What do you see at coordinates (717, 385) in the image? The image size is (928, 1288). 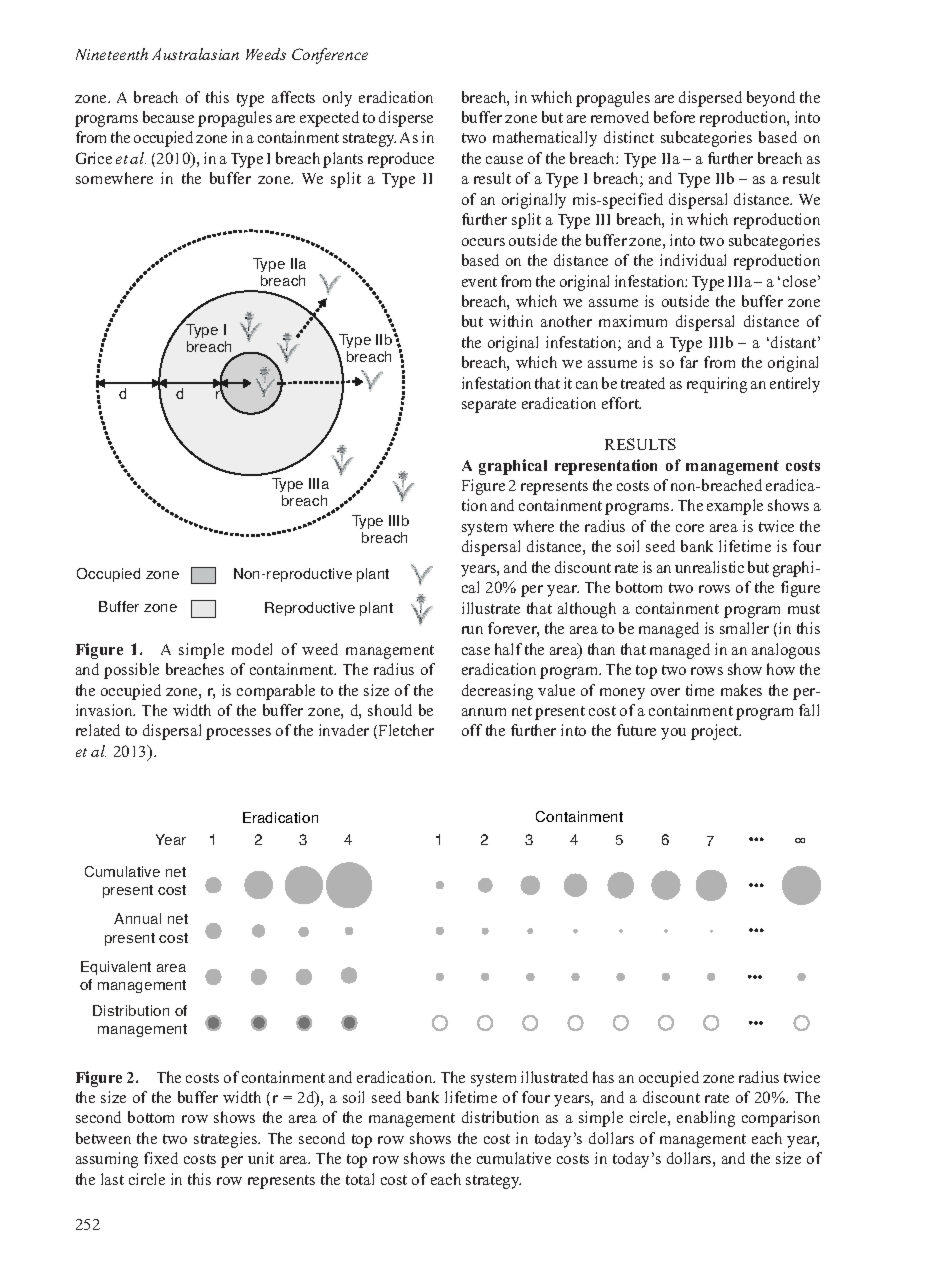 I see `requiring` at bounding box center [717, 385].
